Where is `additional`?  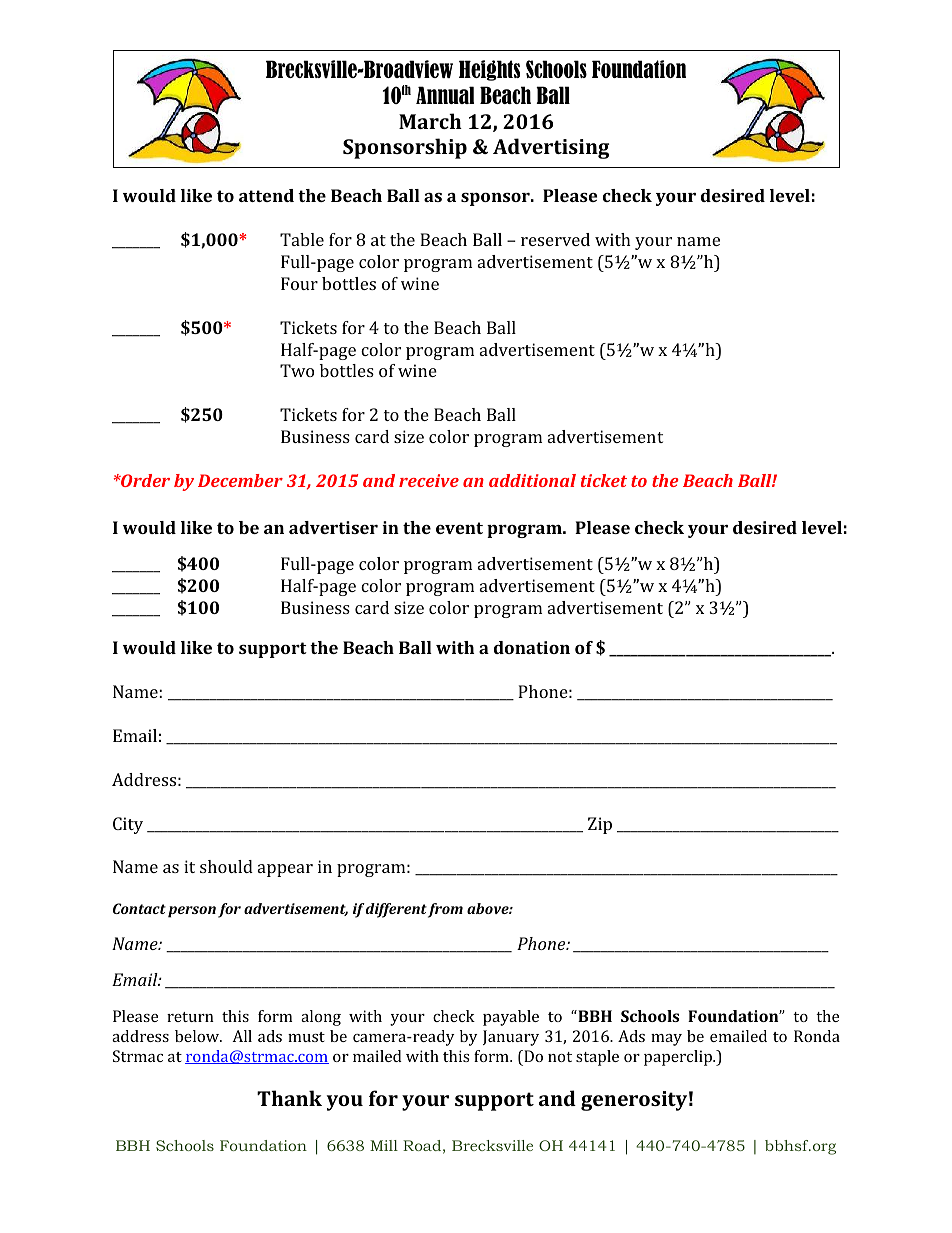 additional is located at coordinates (532, 480).
